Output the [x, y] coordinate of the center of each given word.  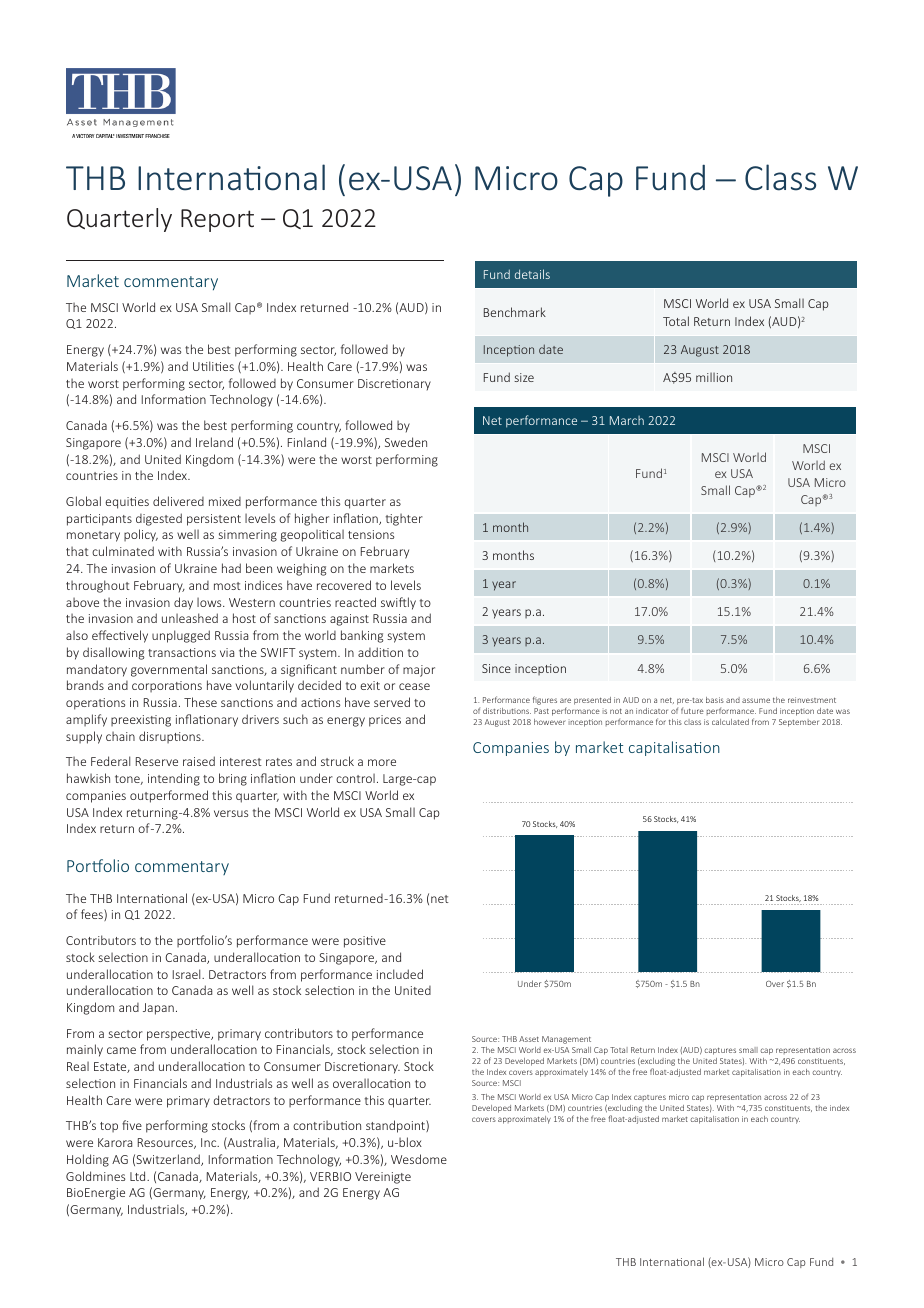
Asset [529, 1039]
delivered [178, 501]
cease [414, 686]
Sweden [406, 442]
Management [566, 1040]
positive [365, 942]
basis [715, 700]
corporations [167, 686]
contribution [327, 1125]
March [627, 420]
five [132, 1125]
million [714, 377]
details [532, 274]
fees [93, 915]
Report [217, 220]
